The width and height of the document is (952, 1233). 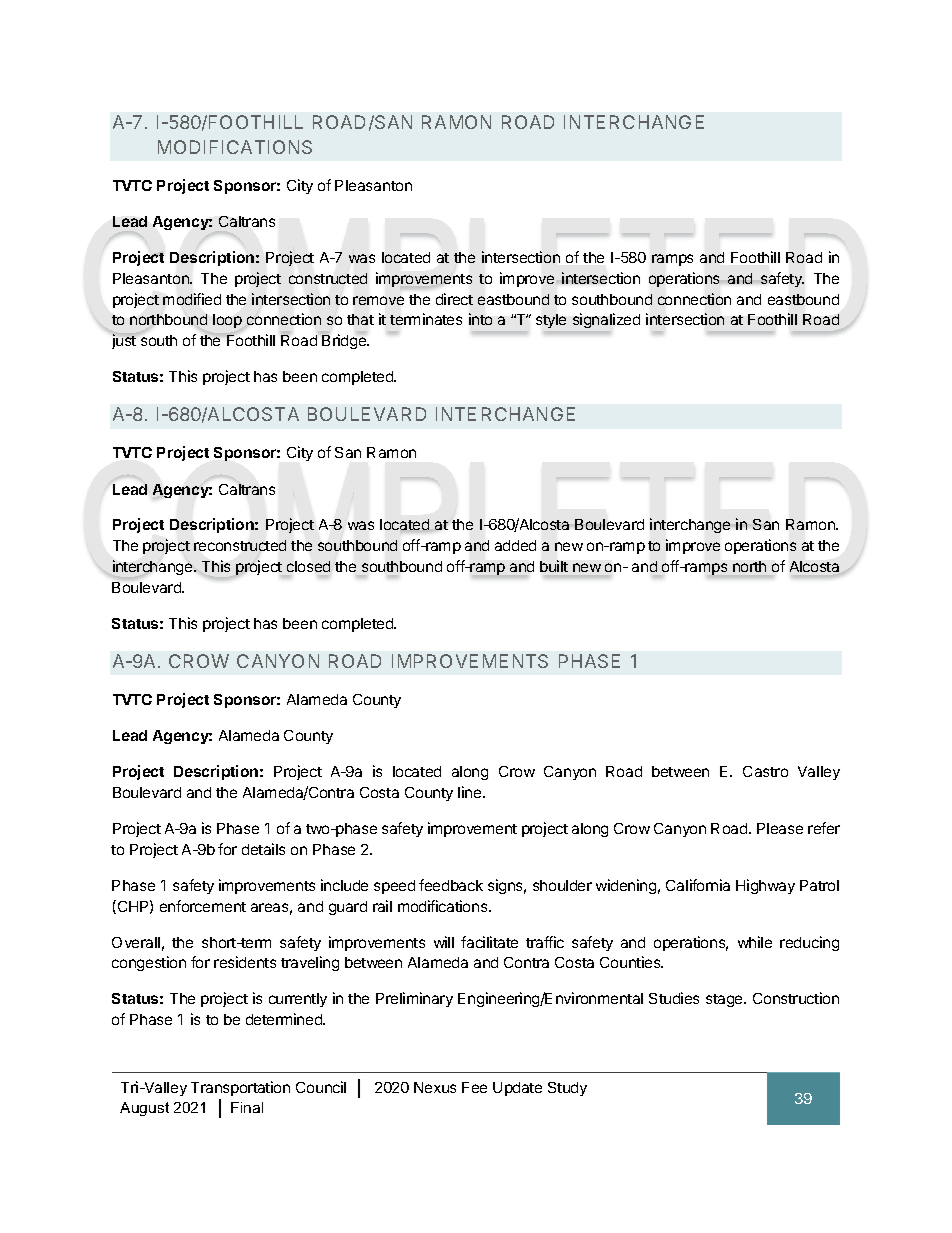 What do you see at coordinates (240, 1088) in the document?
I see `Transportation` at bounding box center [240, 1088].
